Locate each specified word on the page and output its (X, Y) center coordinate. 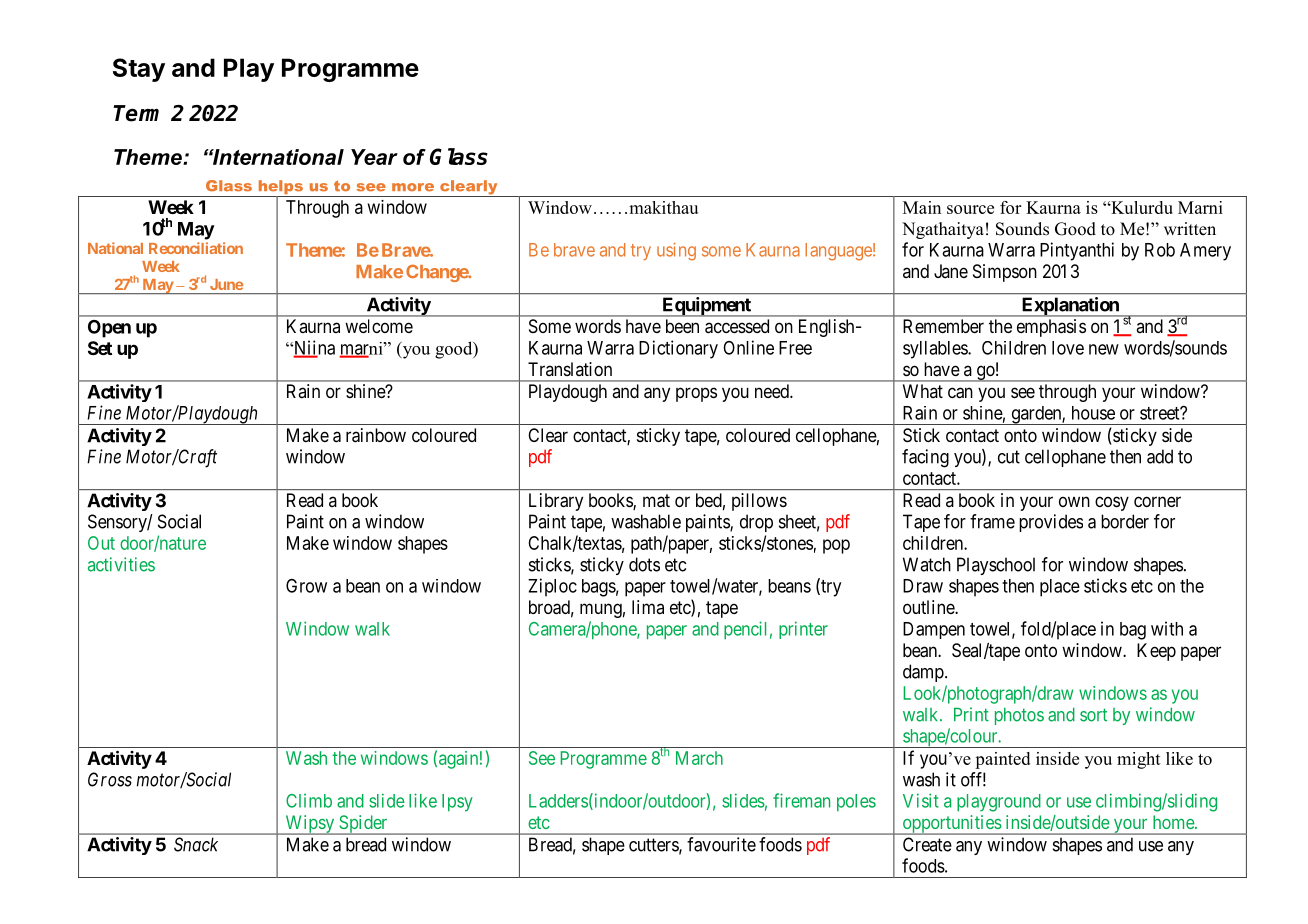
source (970, 209)
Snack (196, 844)
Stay (139, 70)
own (1074, 501)
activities (121, 564)
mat (656, 501)
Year (374, 157)
